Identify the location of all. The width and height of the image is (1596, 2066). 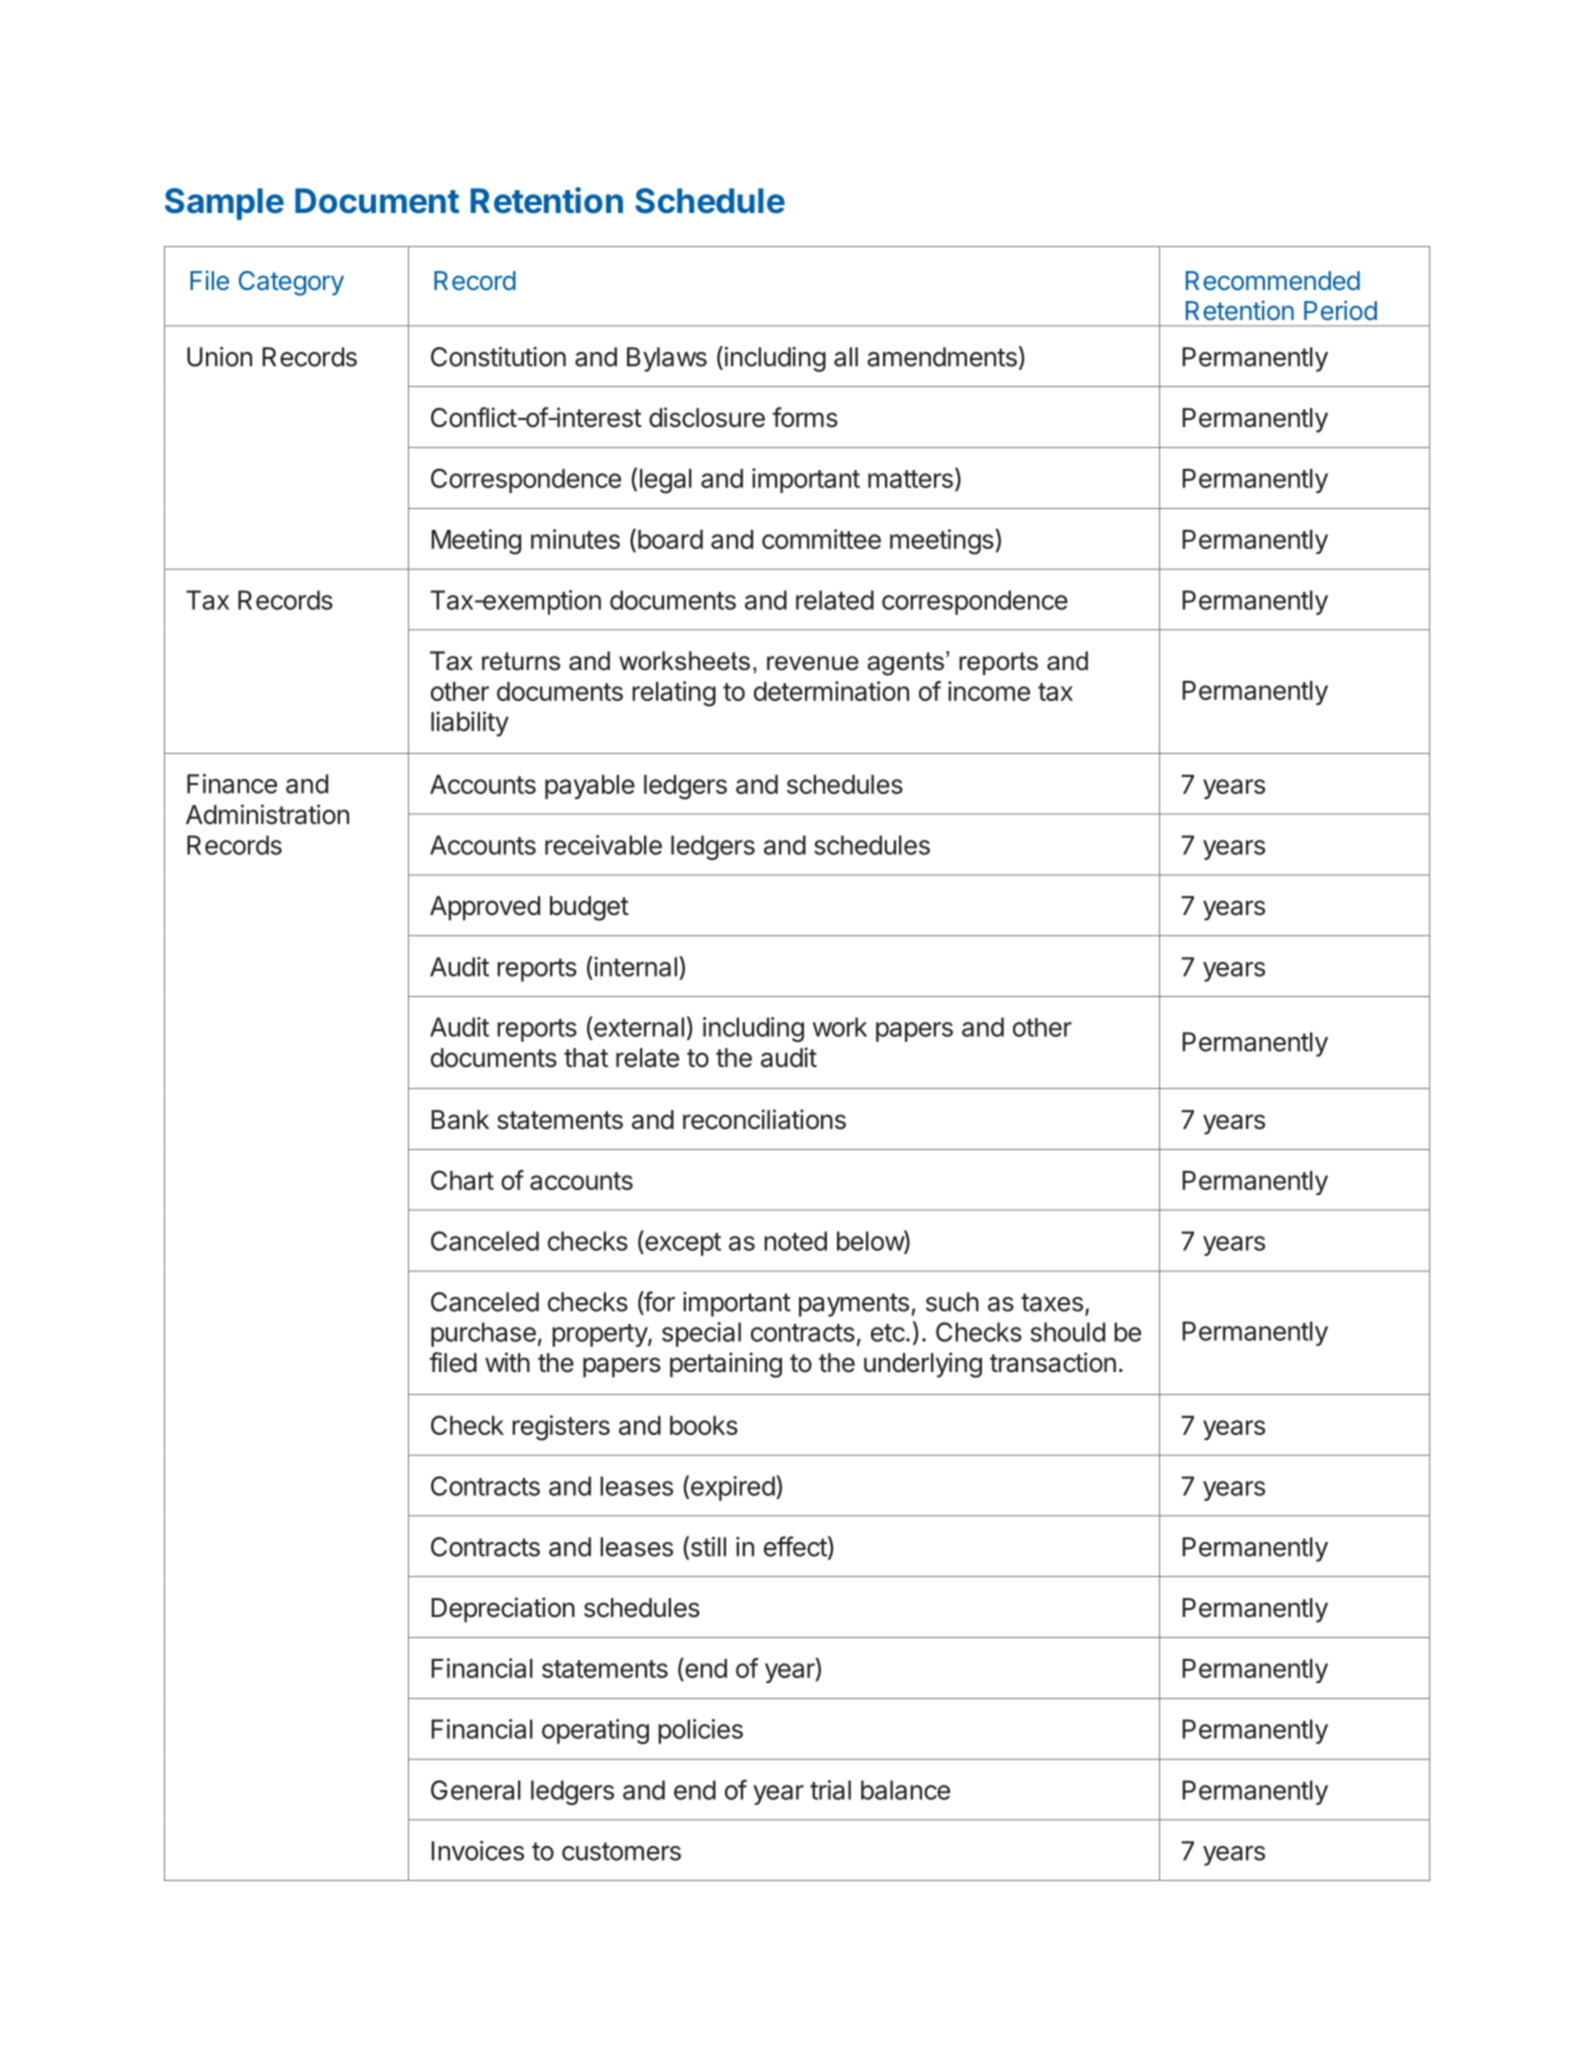
(846, 357).
